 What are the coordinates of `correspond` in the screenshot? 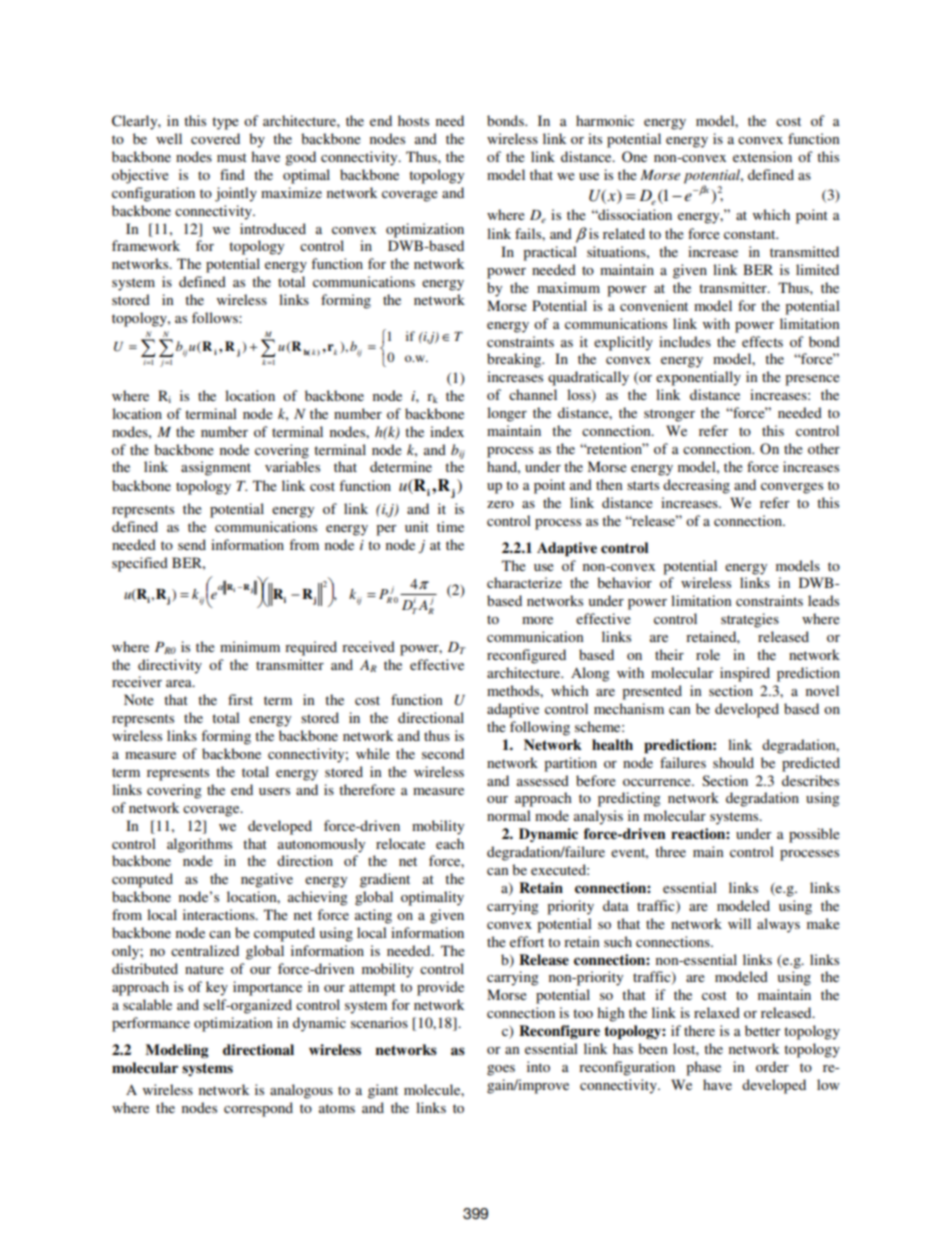 It's located at (258, 1109).
